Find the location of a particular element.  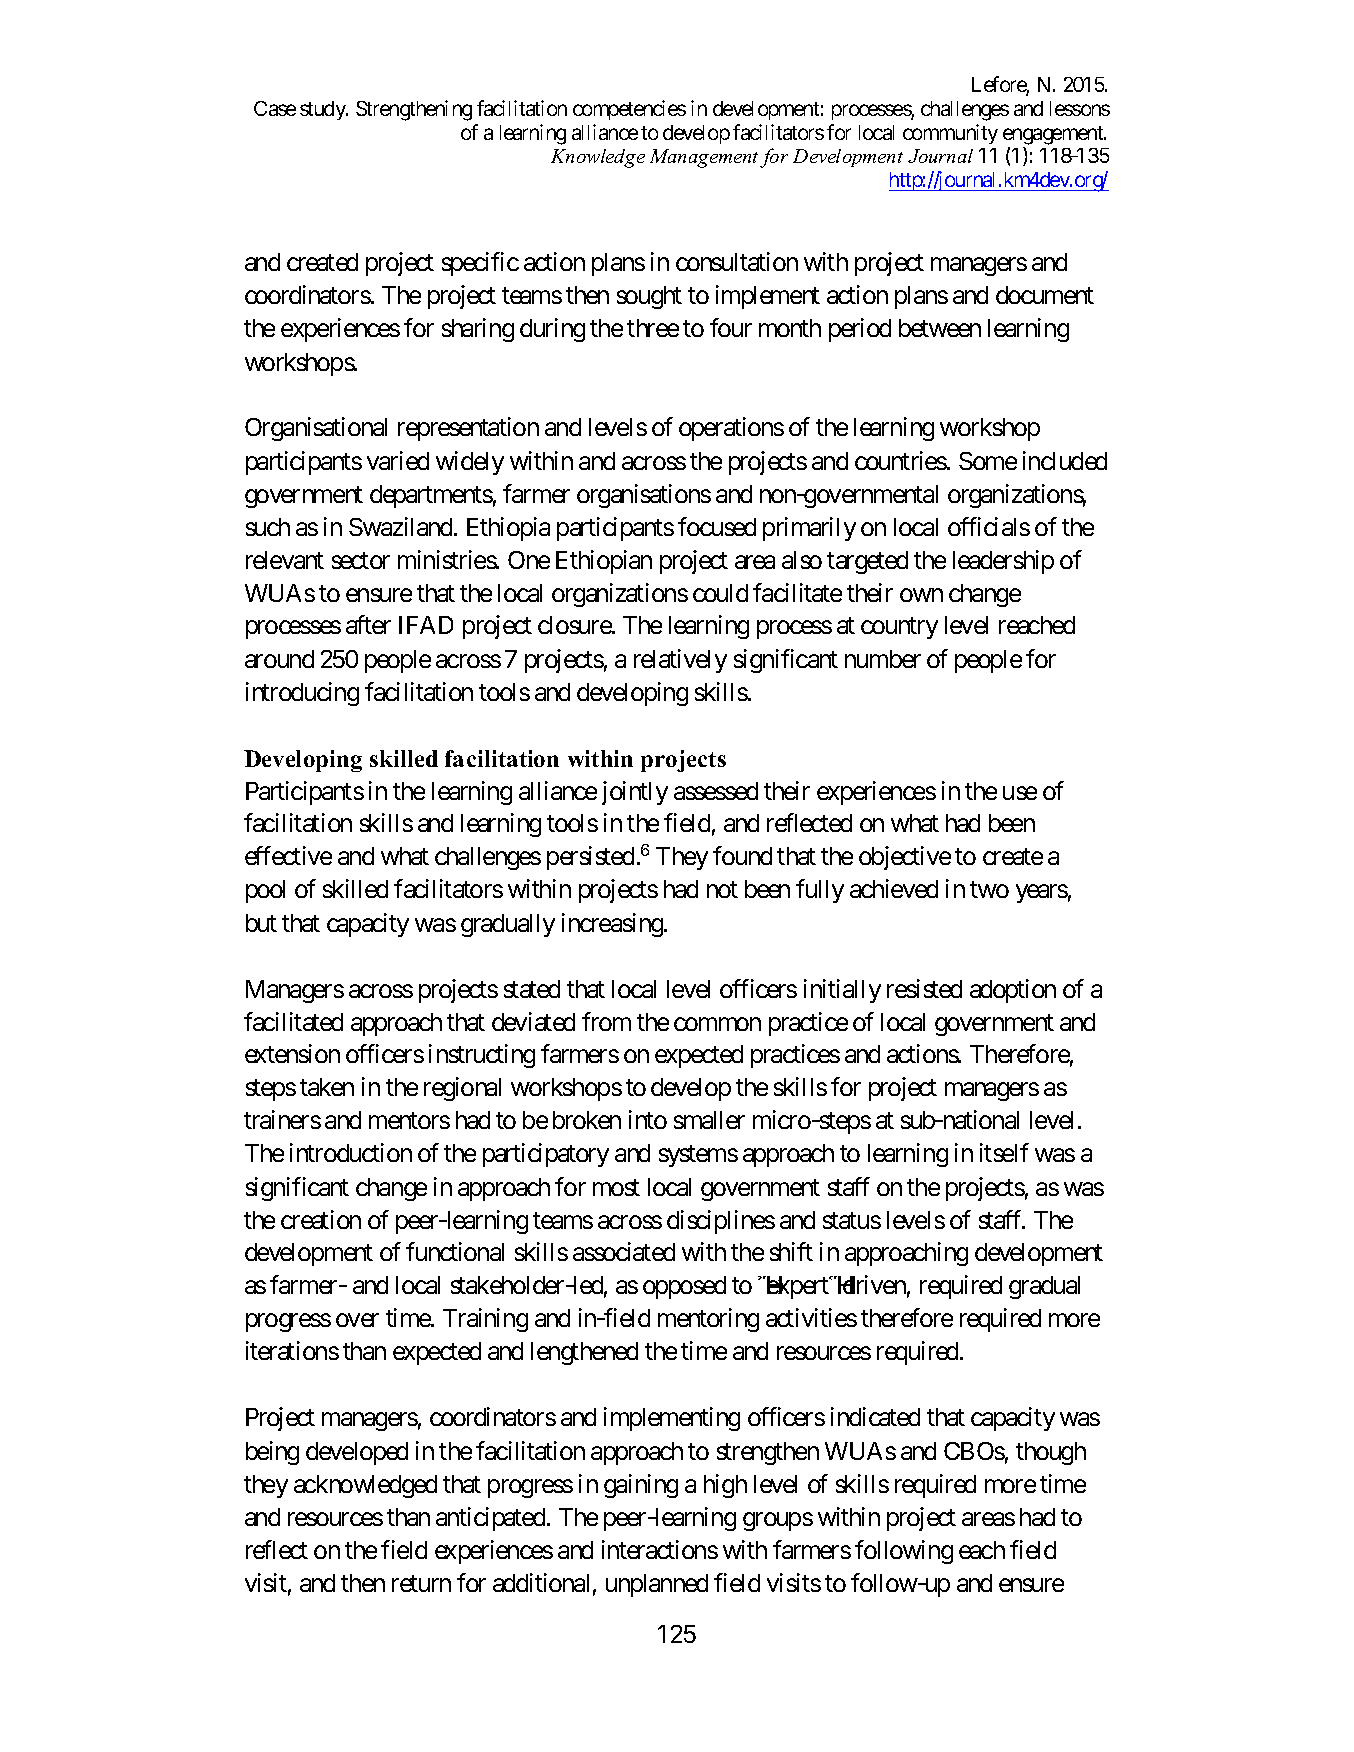

Management is located at coordinates (704, 158).
